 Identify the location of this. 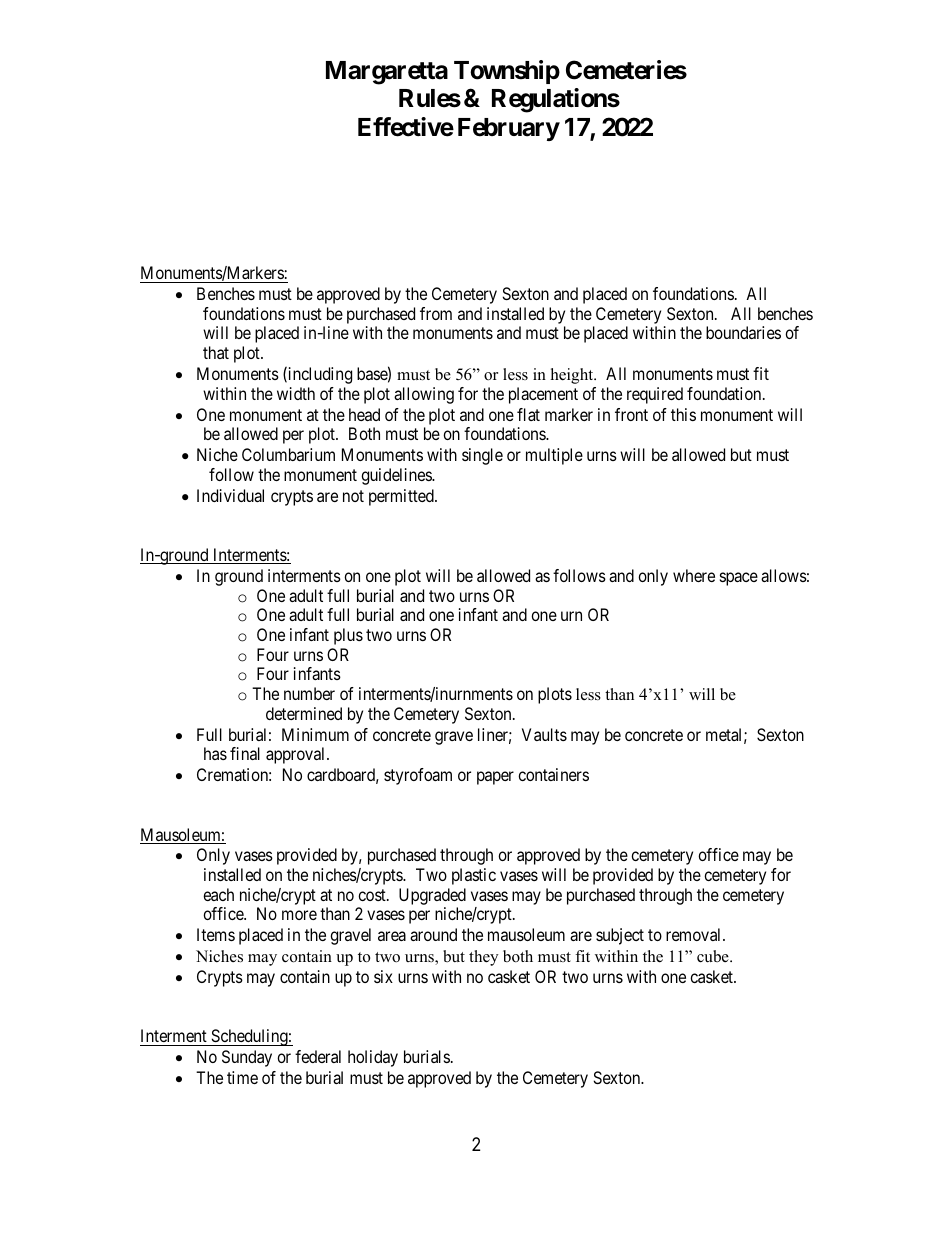
(683, 414).
